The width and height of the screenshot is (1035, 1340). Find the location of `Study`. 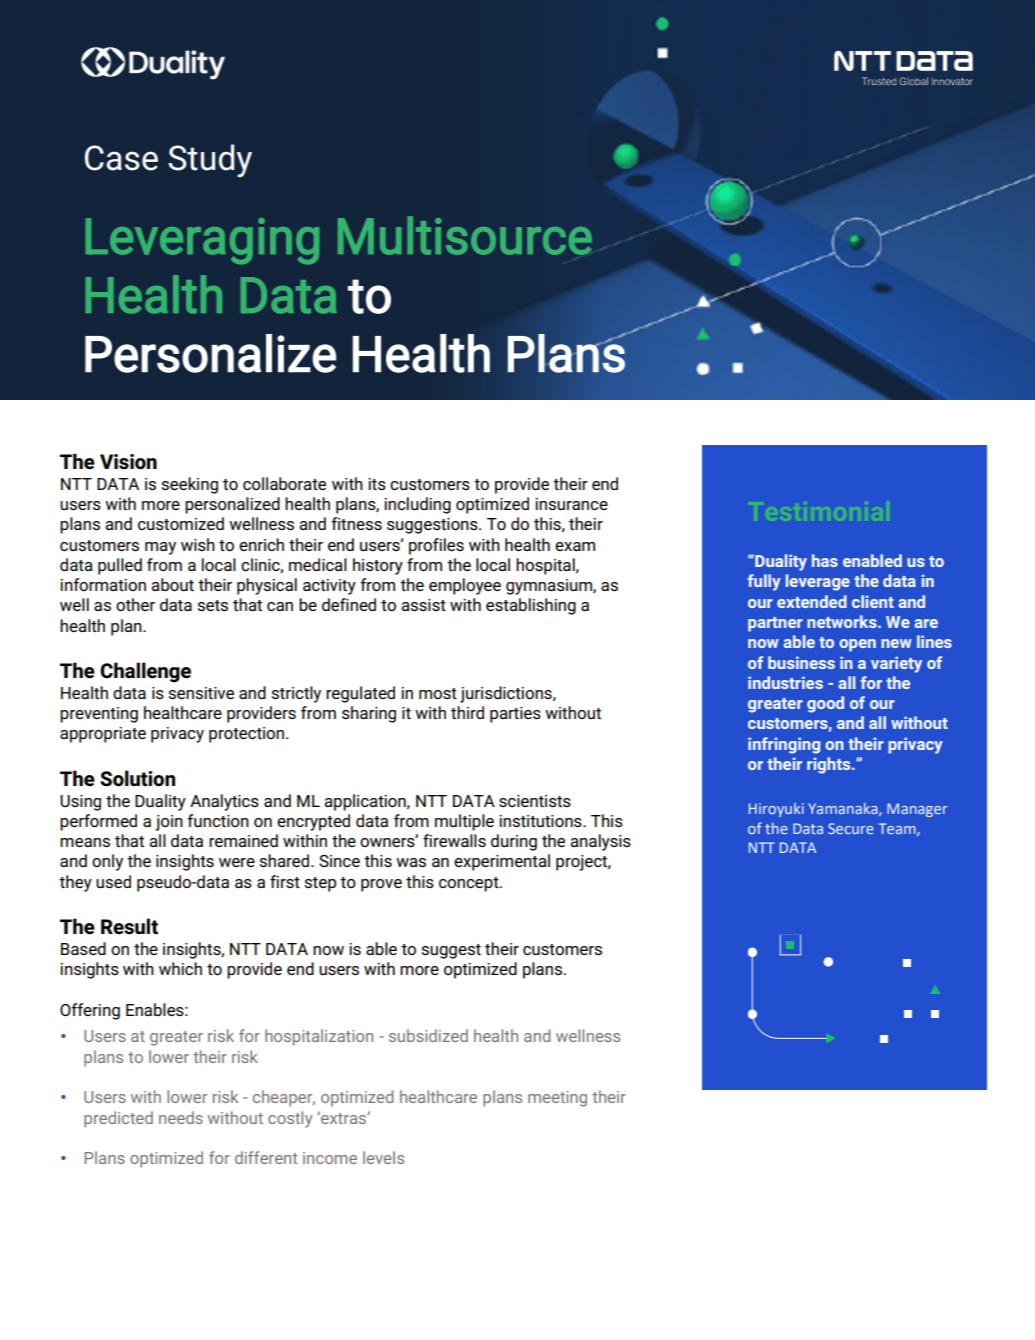

Study is located at coordinates (210, 161).
